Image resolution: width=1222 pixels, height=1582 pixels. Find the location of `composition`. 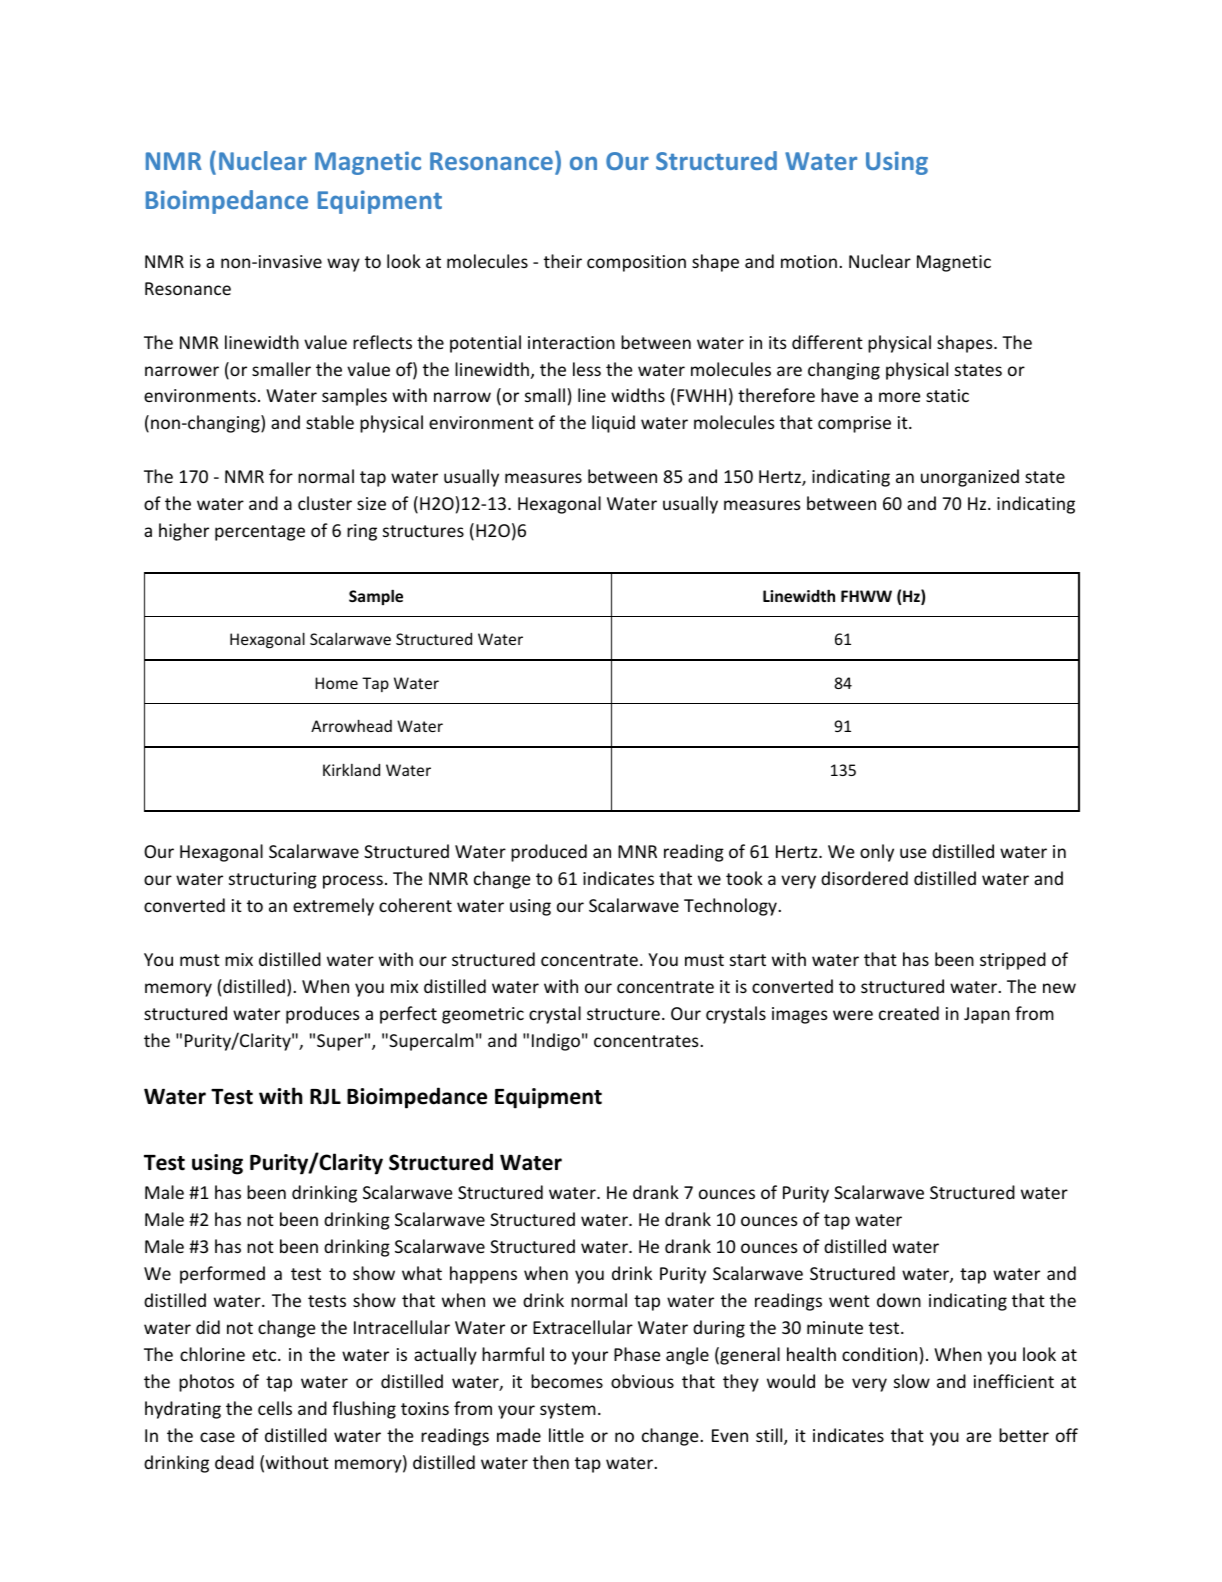

composition is located at coordinates (636, 263).
